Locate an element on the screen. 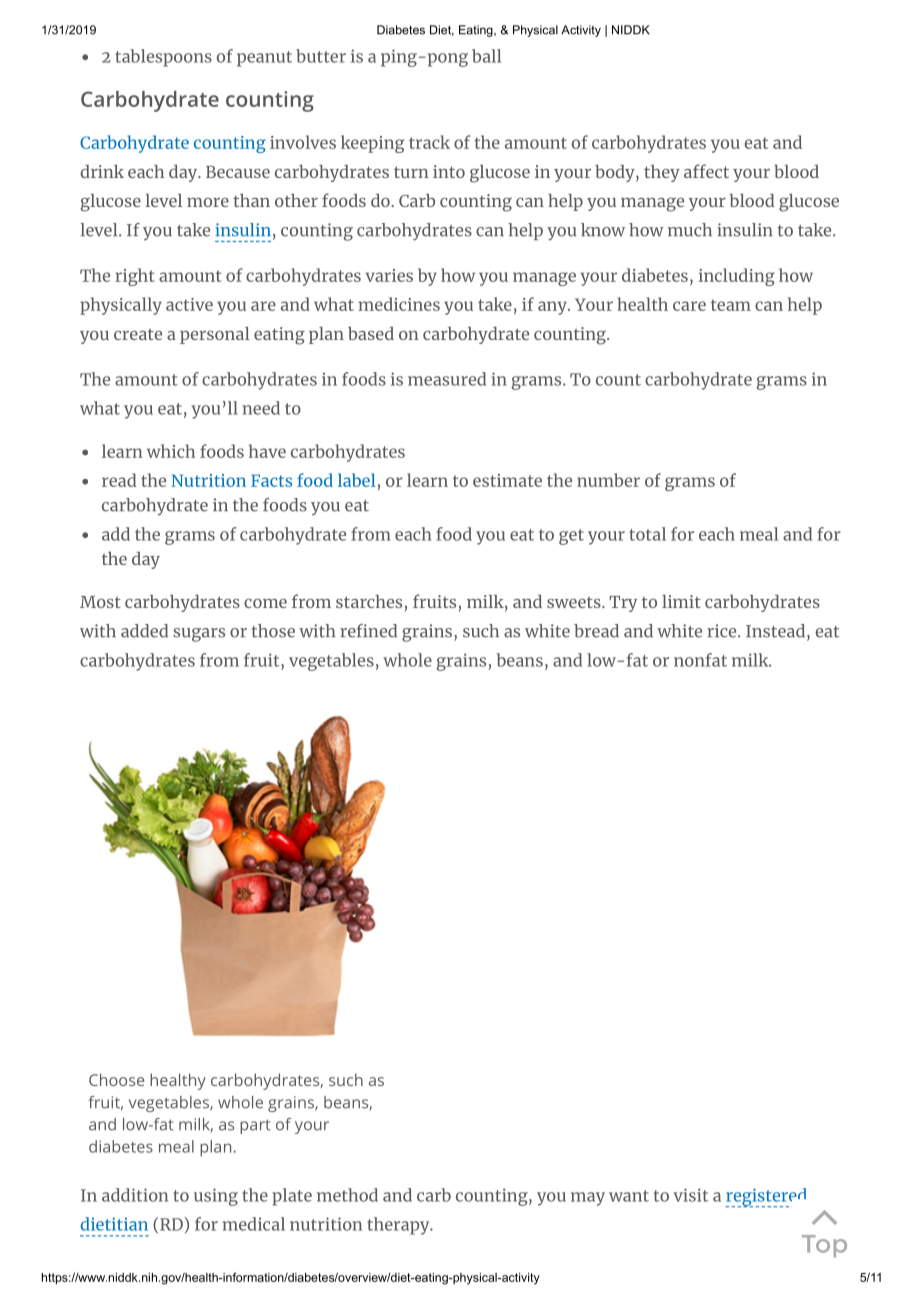 The height and width of the screenshot is (1308, 924). sugars is located at coordinates (199, 635).
